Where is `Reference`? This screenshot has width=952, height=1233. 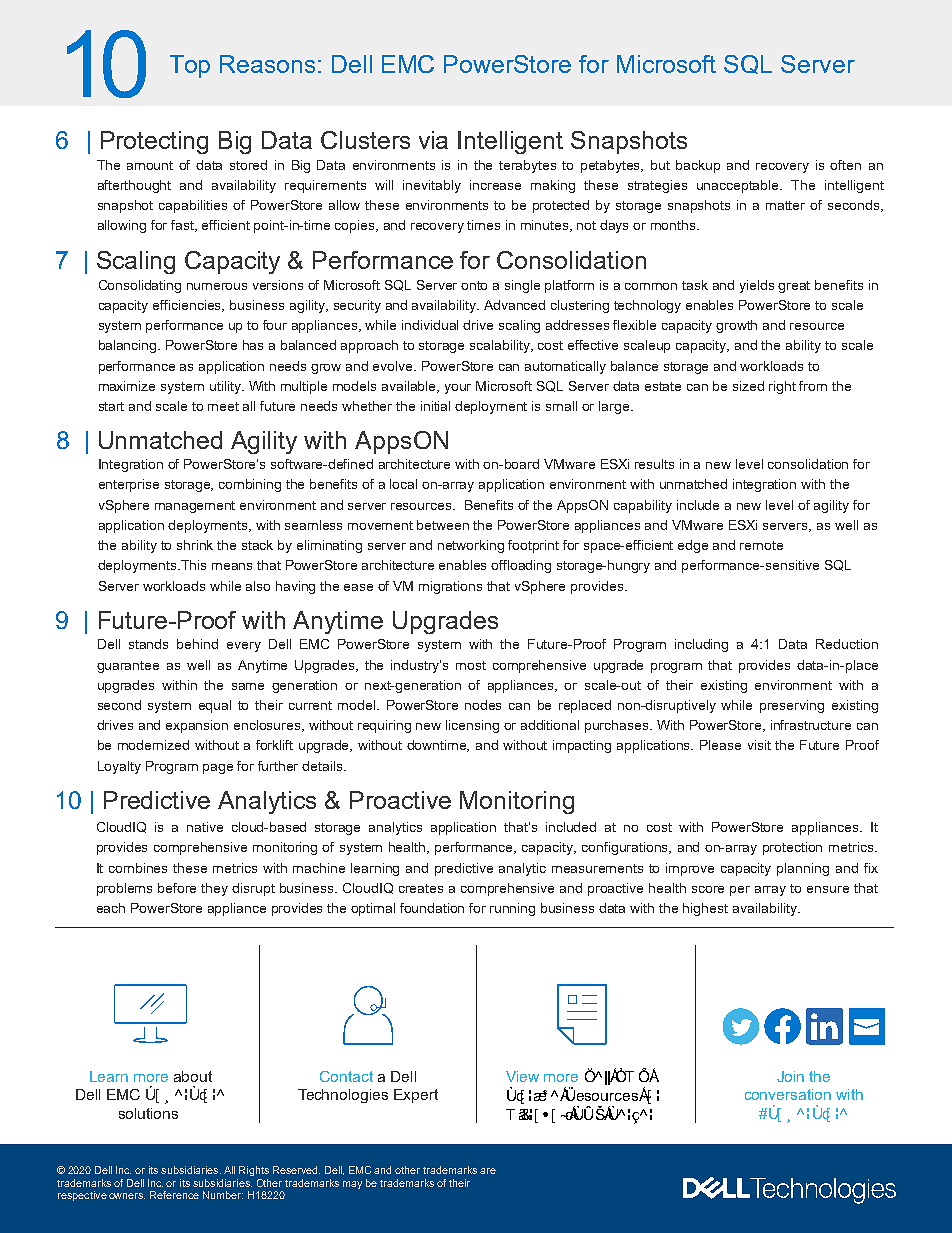
Reference is located at coordinates (174, 1195).
